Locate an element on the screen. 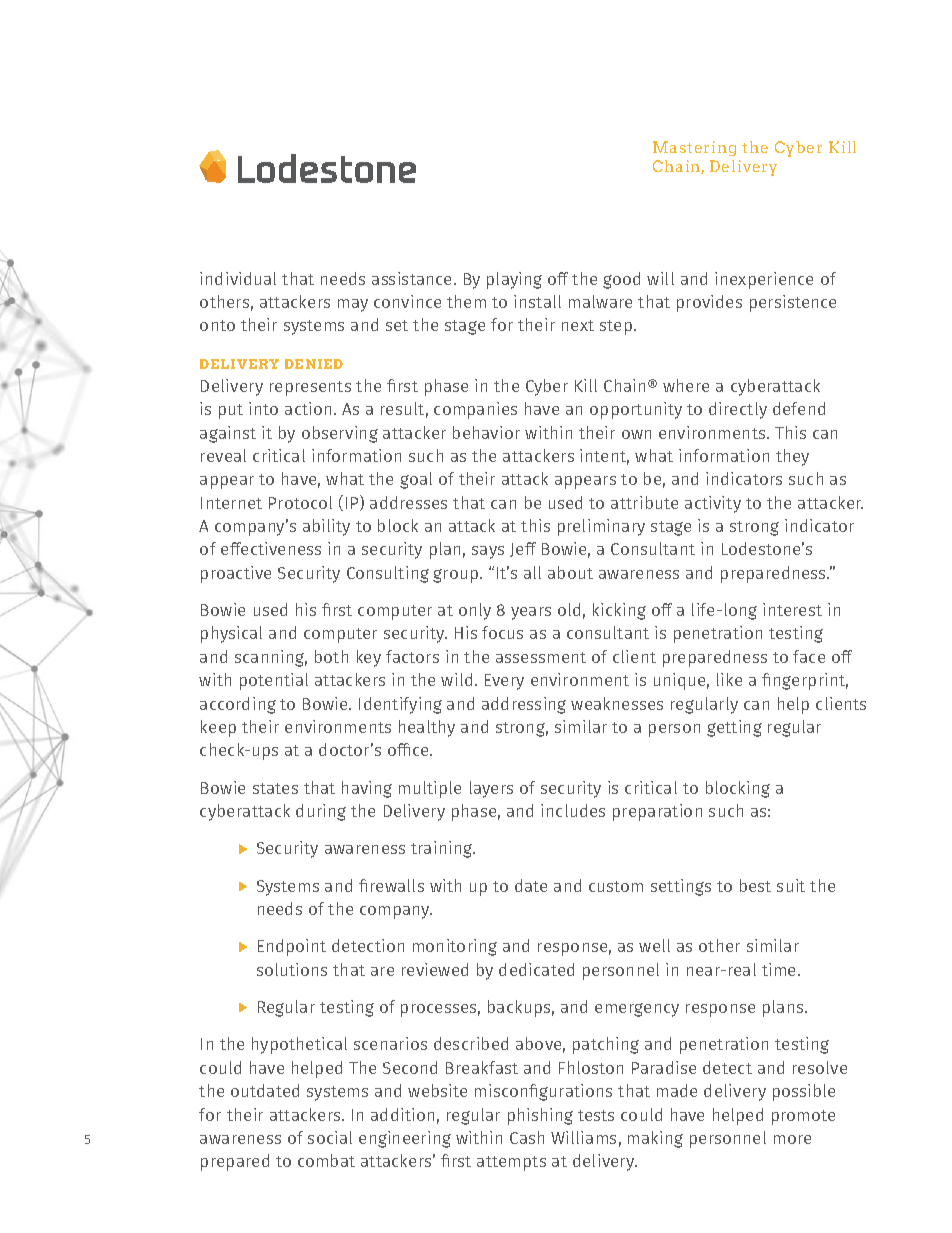 Image resolution: width=952 pixels, height=1233 pixels. like is located at coordinates (729, 679).
